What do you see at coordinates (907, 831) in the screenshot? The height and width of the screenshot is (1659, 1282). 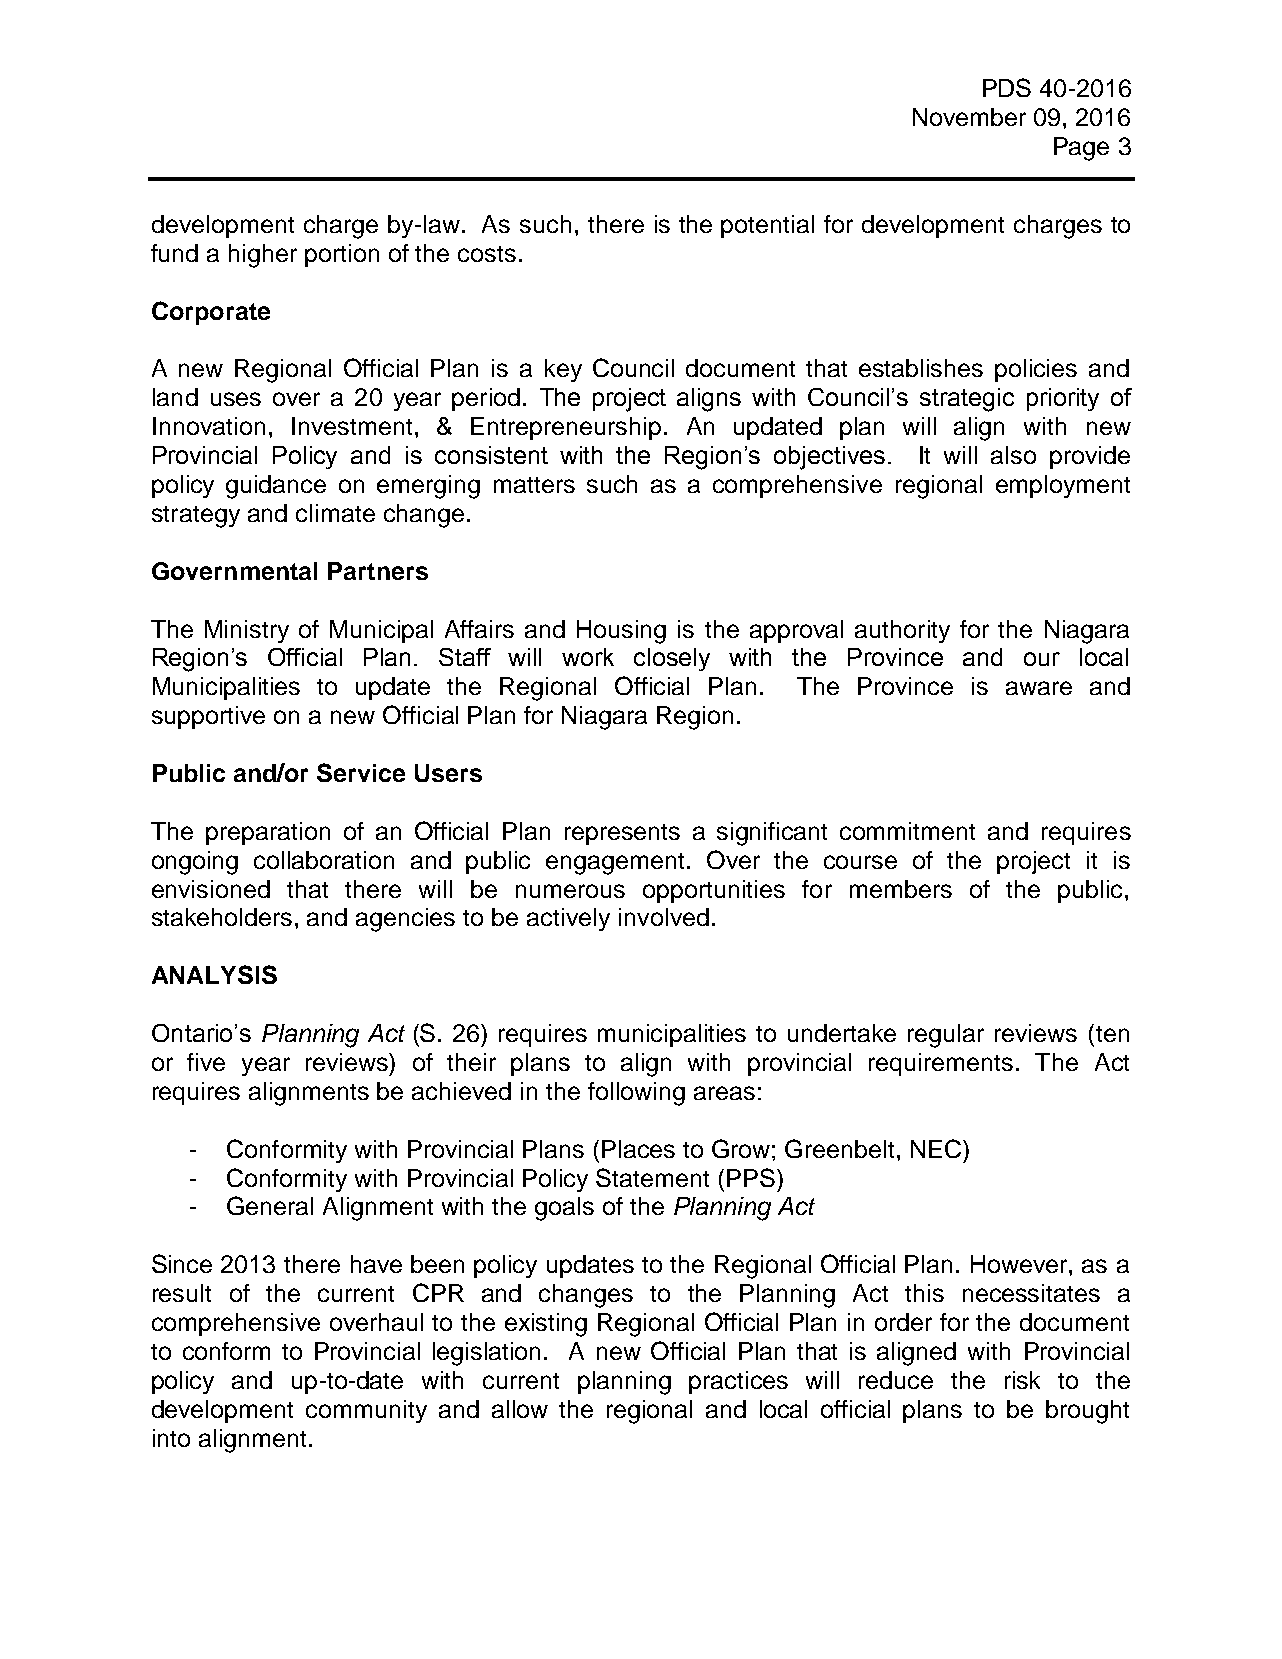 I see `commitment` at bounding box center [907, 831].
